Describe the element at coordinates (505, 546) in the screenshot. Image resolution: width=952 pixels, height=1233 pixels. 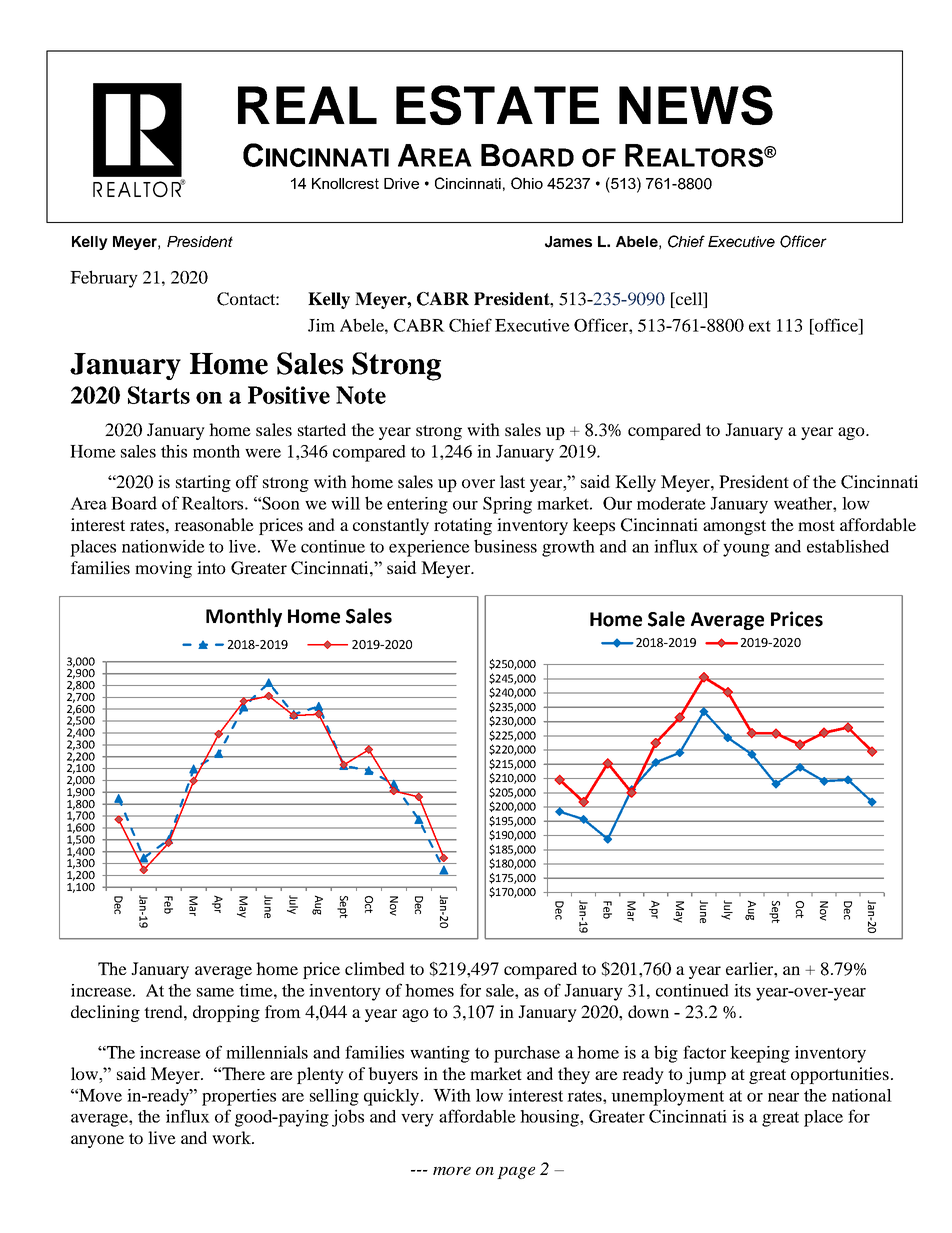
I see `business` at that location.
